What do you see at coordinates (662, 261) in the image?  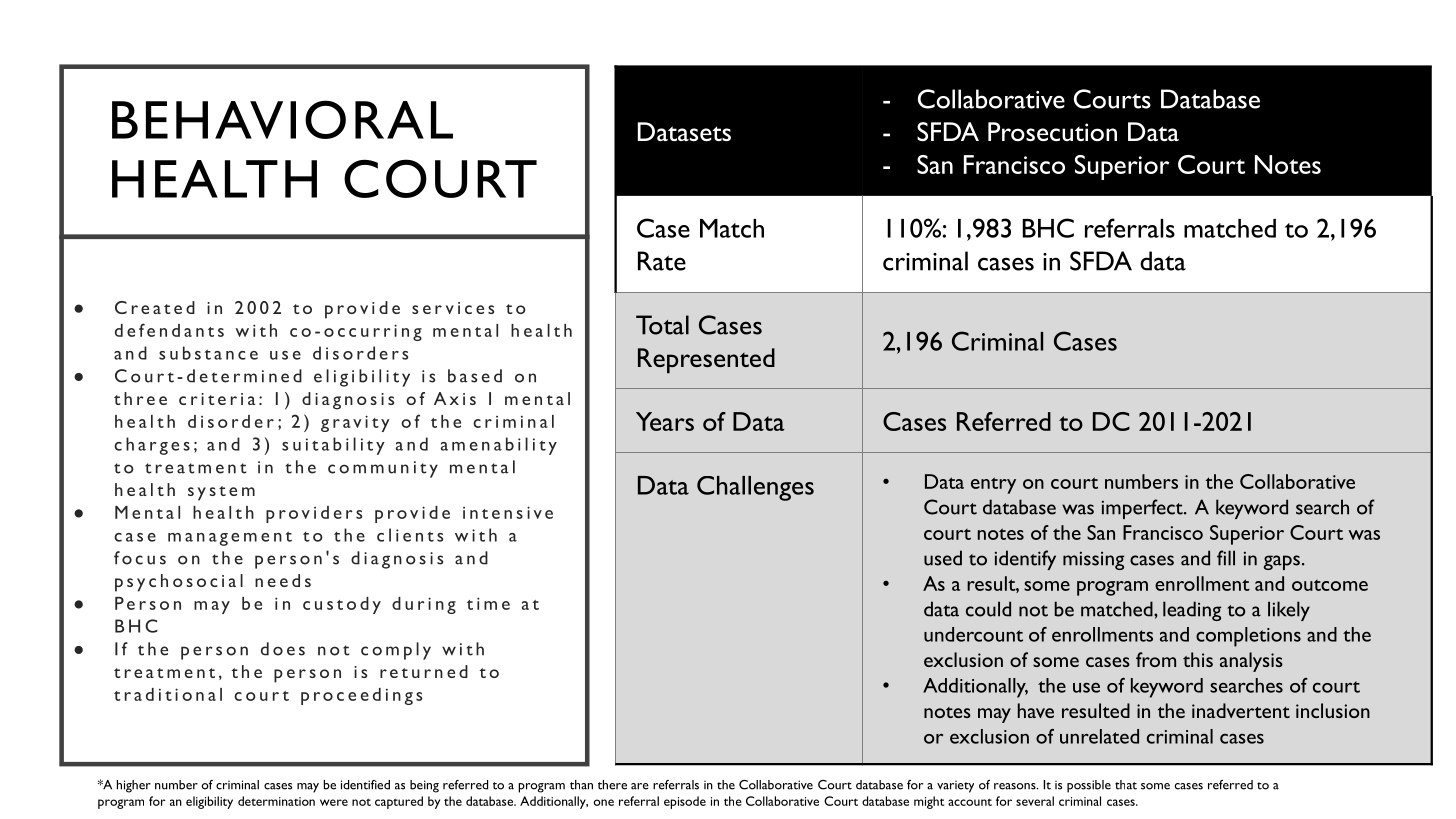 I see `Rate` at bounding box center [662, 261].
